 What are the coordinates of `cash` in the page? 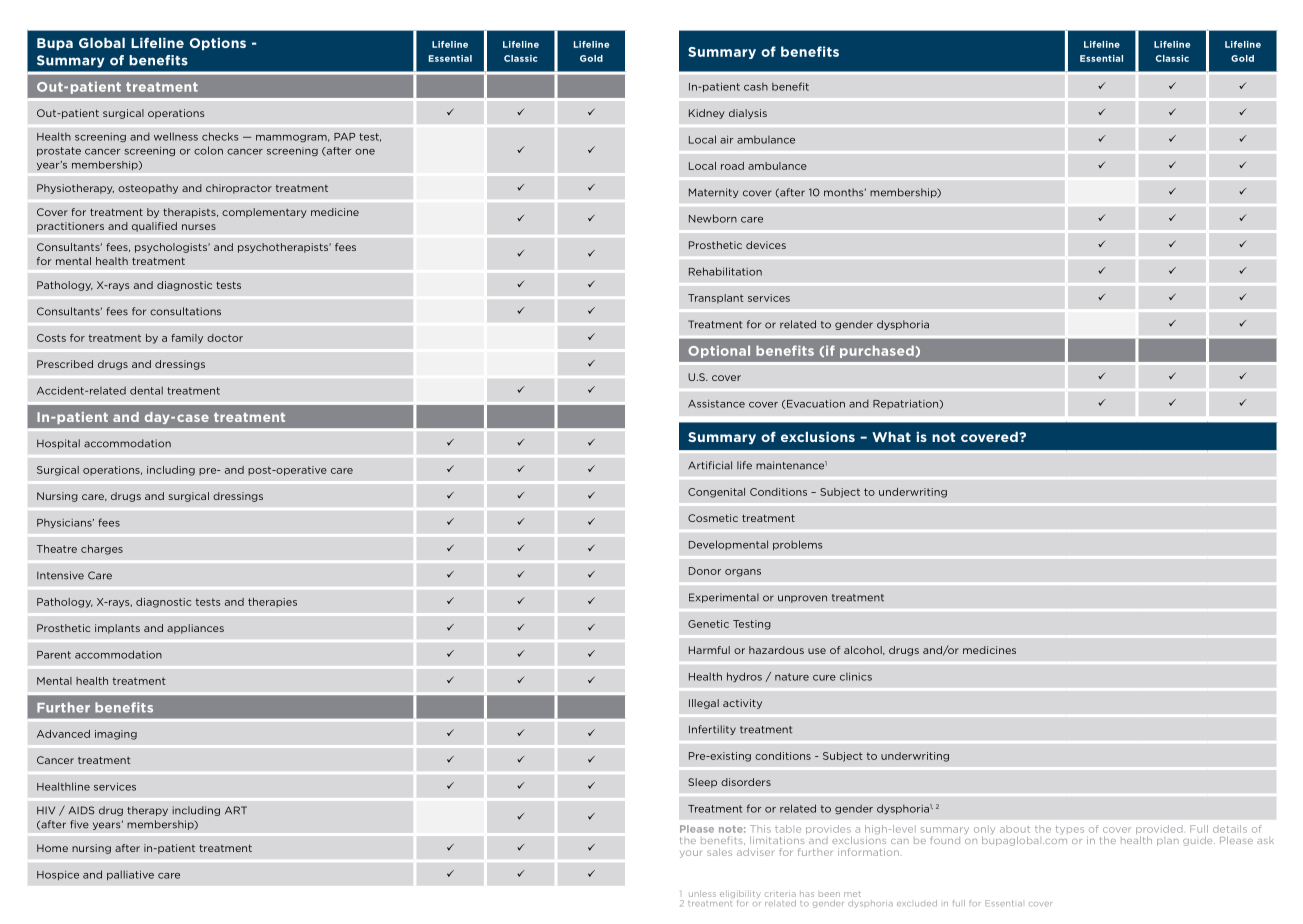 It's located at (756, 86).
